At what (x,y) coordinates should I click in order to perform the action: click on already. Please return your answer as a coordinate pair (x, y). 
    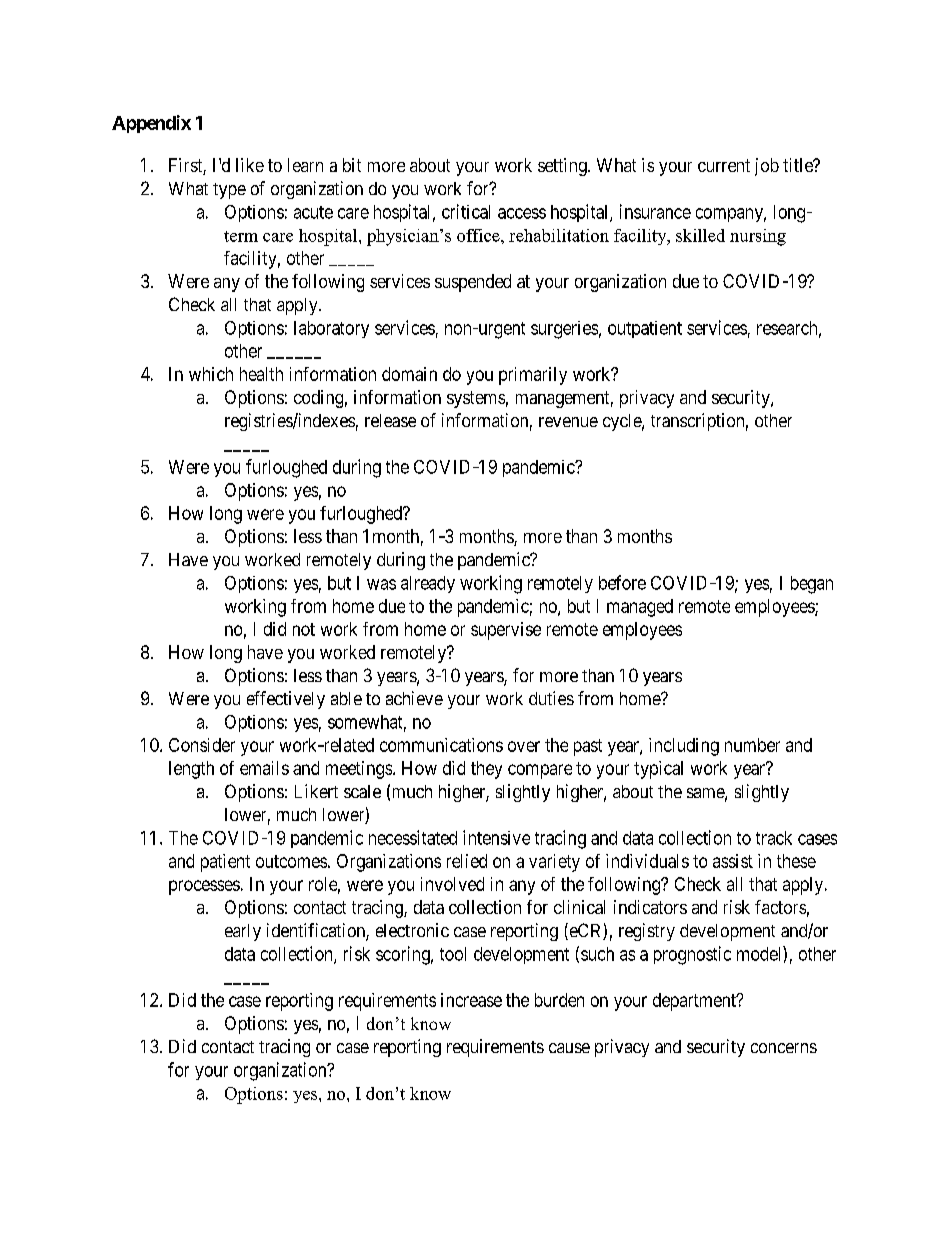
    Looking at the image, I should click on (428, 584).
